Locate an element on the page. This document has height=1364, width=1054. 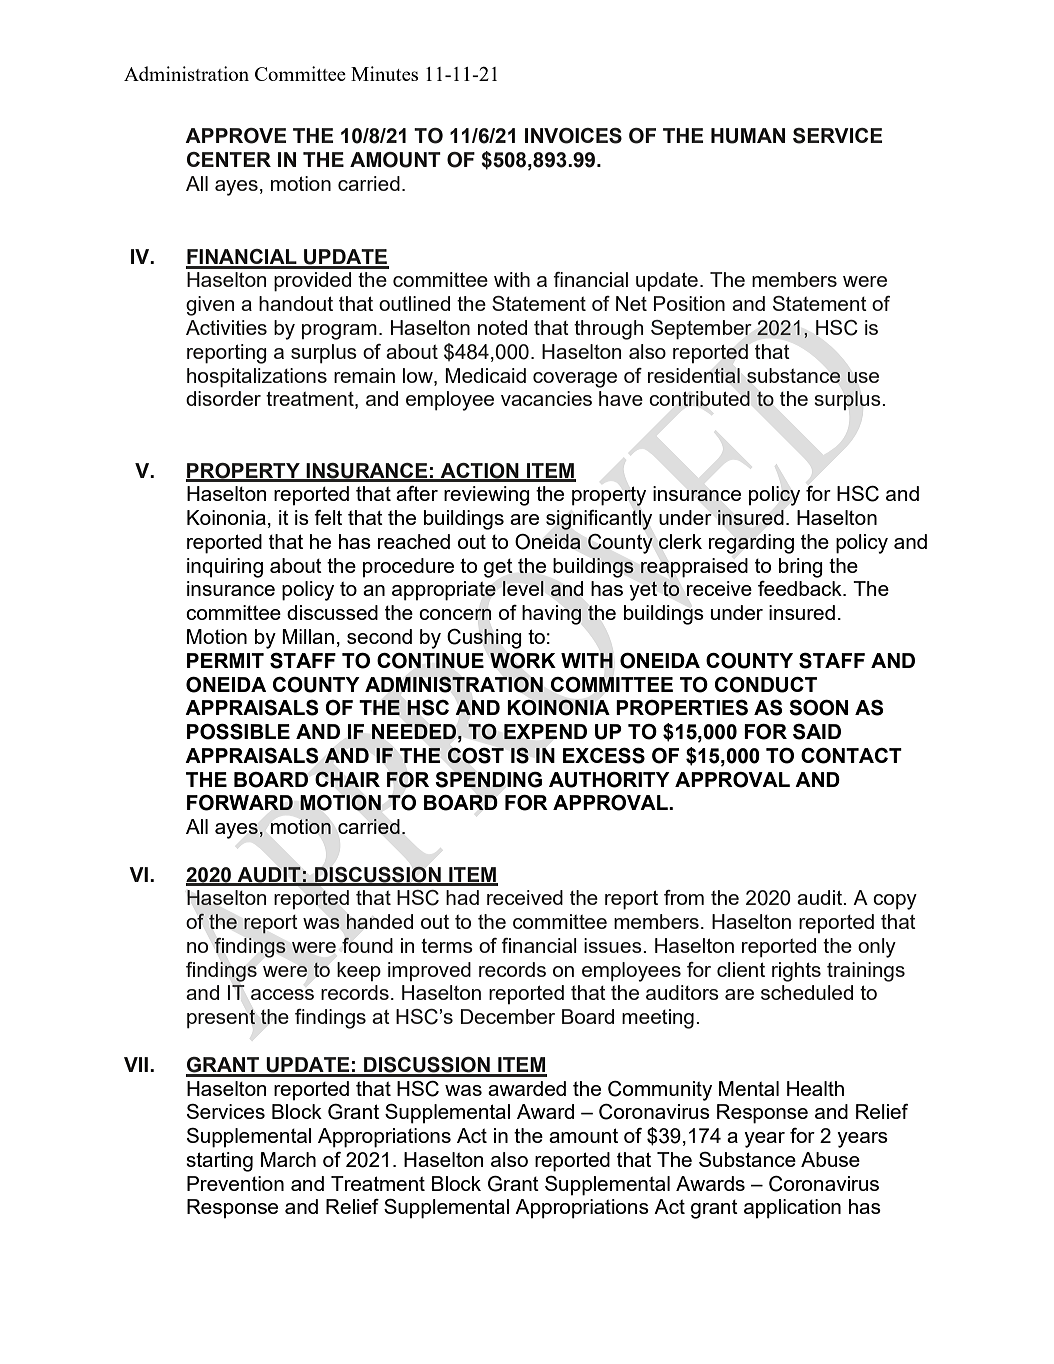
INVOICES is located at coordinates (573, 136).
